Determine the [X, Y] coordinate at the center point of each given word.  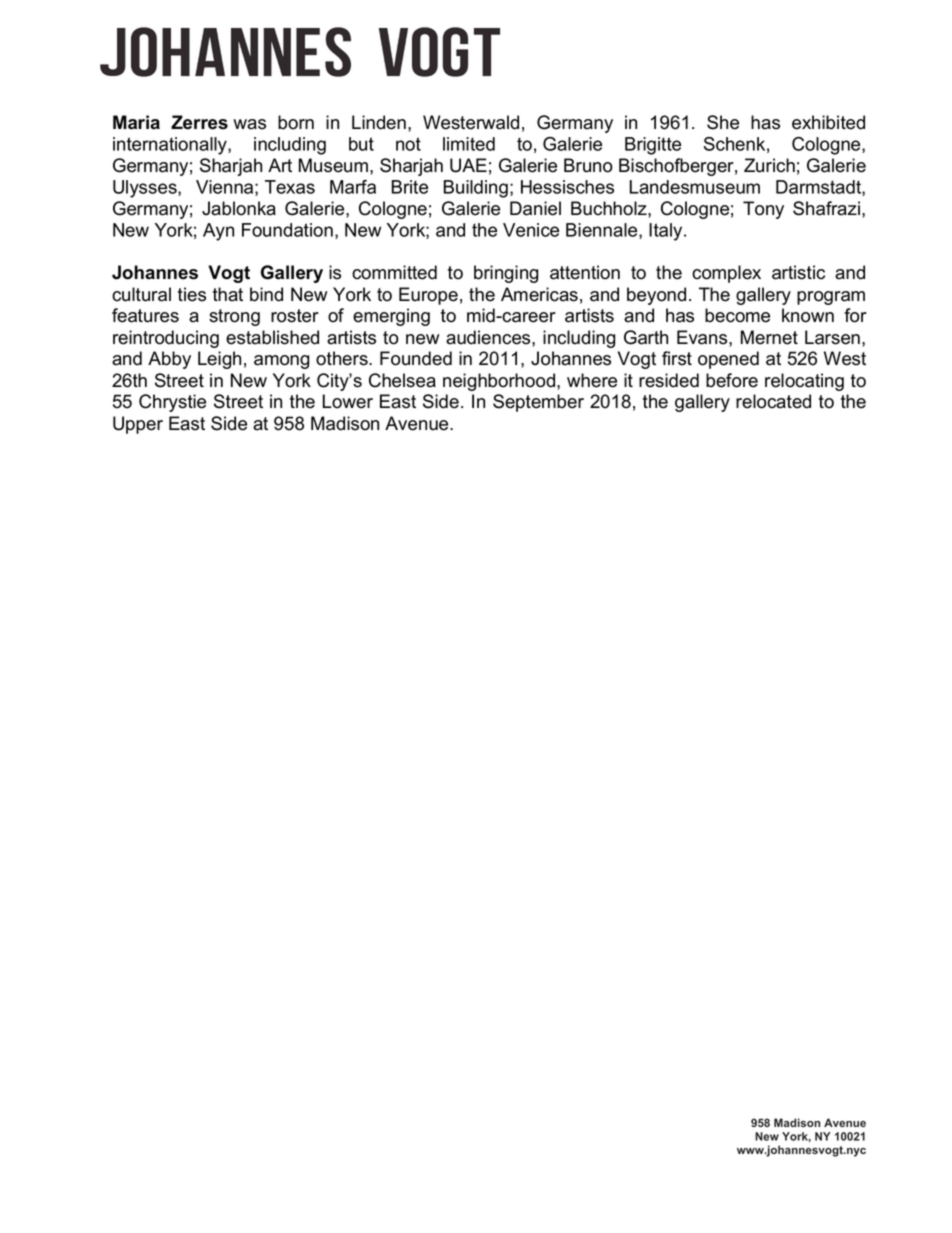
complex [726, 274]
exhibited [828, 122]
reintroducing [166, 339]
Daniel [535, 208]
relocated [773, 401]
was [249, 124]
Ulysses [146, 189]
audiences [489, 337]
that [228, 294]
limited [469, 144]
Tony [763, 210]
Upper [138, 425]
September [538, 403]
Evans [703, 337]
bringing [506, 274]
